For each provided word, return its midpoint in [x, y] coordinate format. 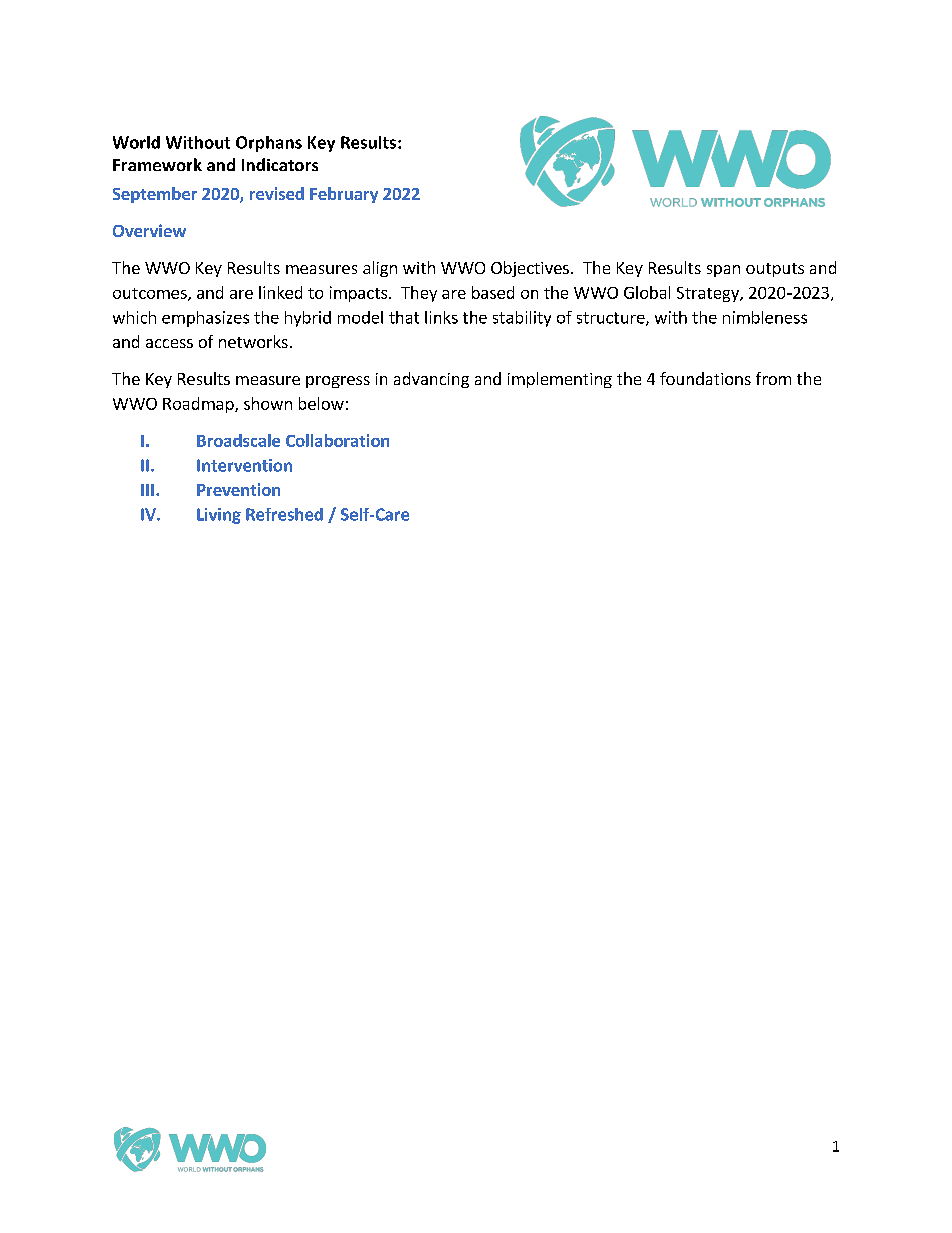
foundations [705, 378]
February [344, 195]
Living [219, 516]
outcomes [151, 294]
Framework [157, 164]
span [723, 271]
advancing [431, 380]
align [380, 269]
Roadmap [199, 405]
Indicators [280, 164]
